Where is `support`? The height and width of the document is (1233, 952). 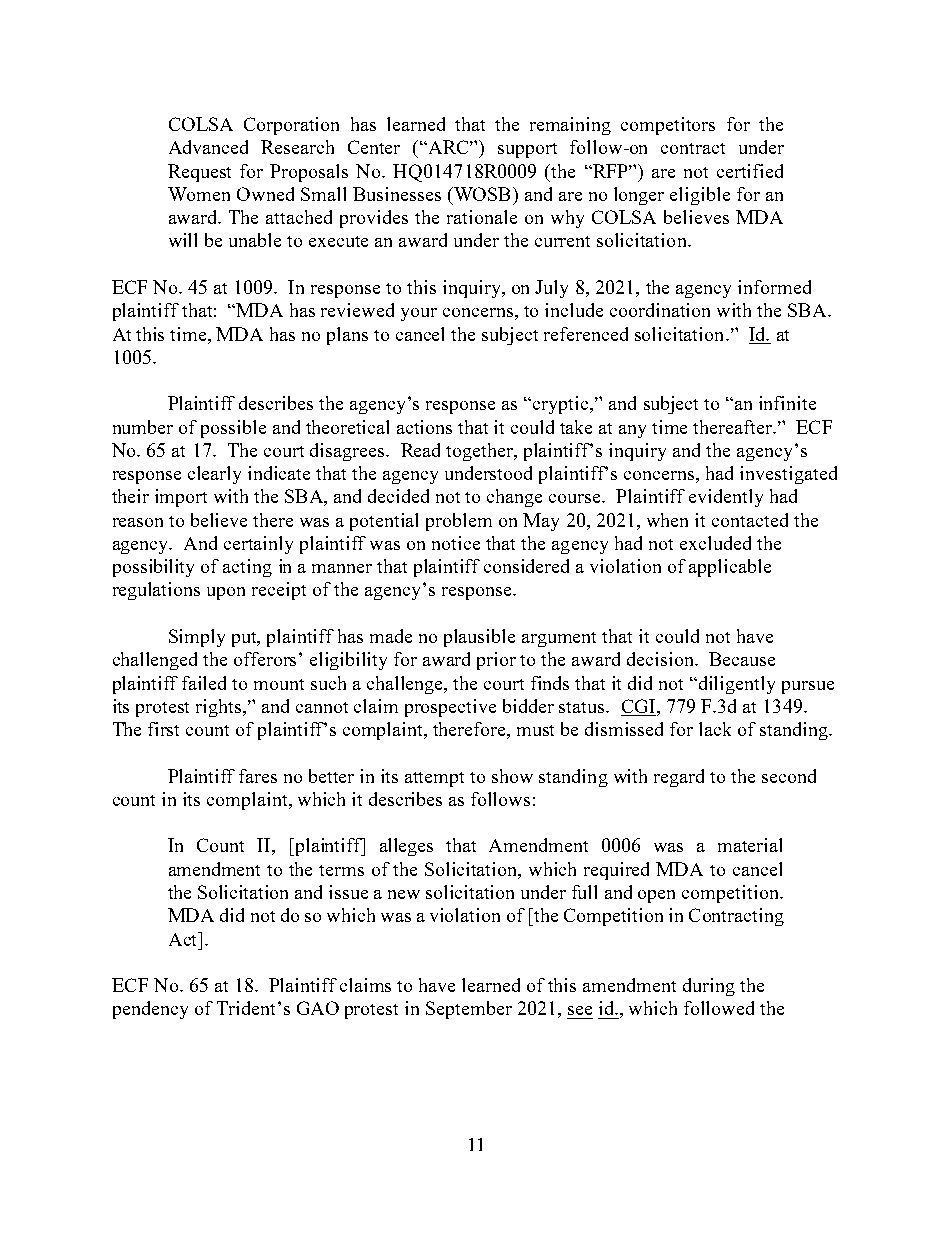
support is located at coordinates (527, 150).
